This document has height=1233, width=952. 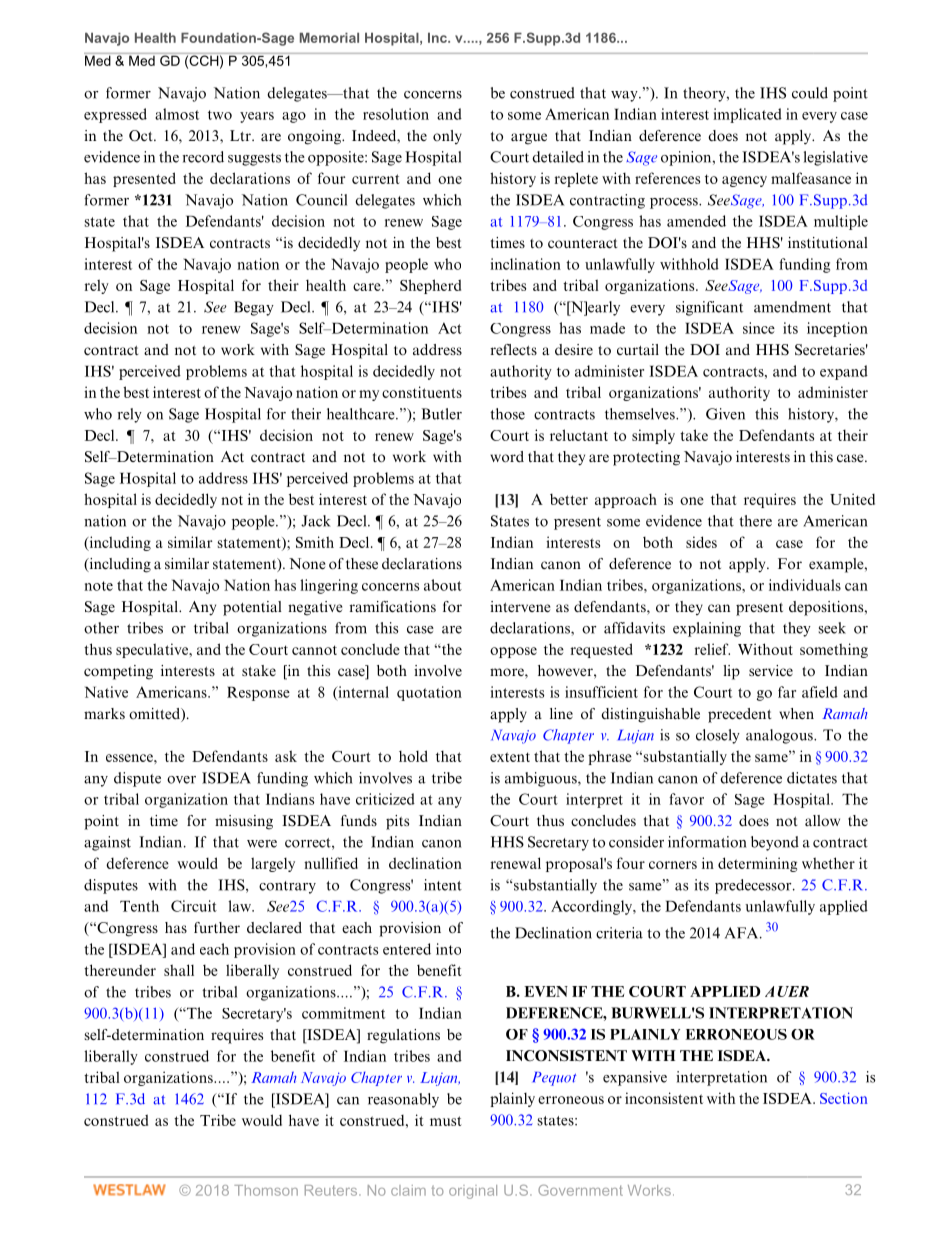 I want to click on extent, so click(x=510, y=757).
